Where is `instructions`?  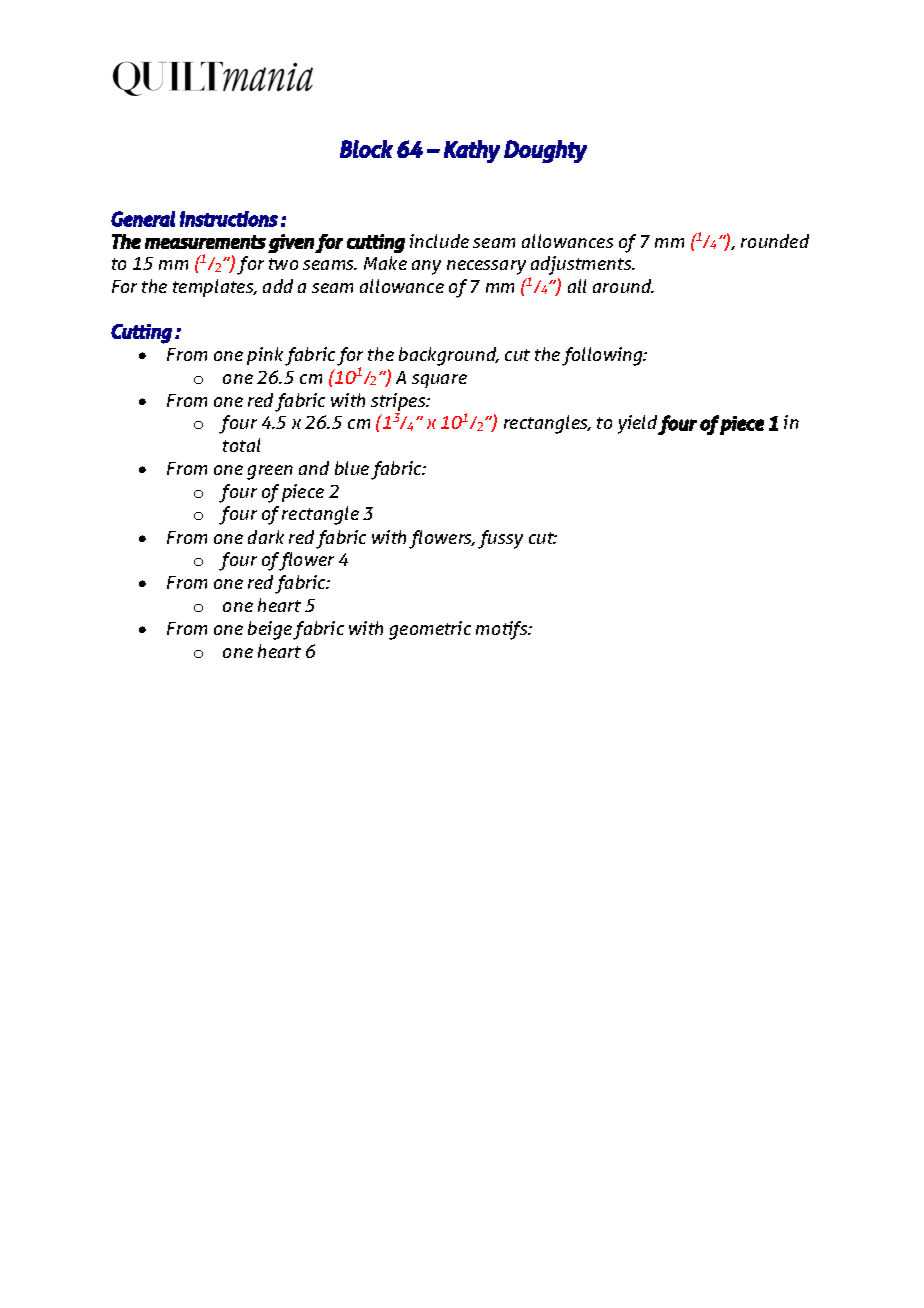
instructions is located at coordinates (229, 219).
